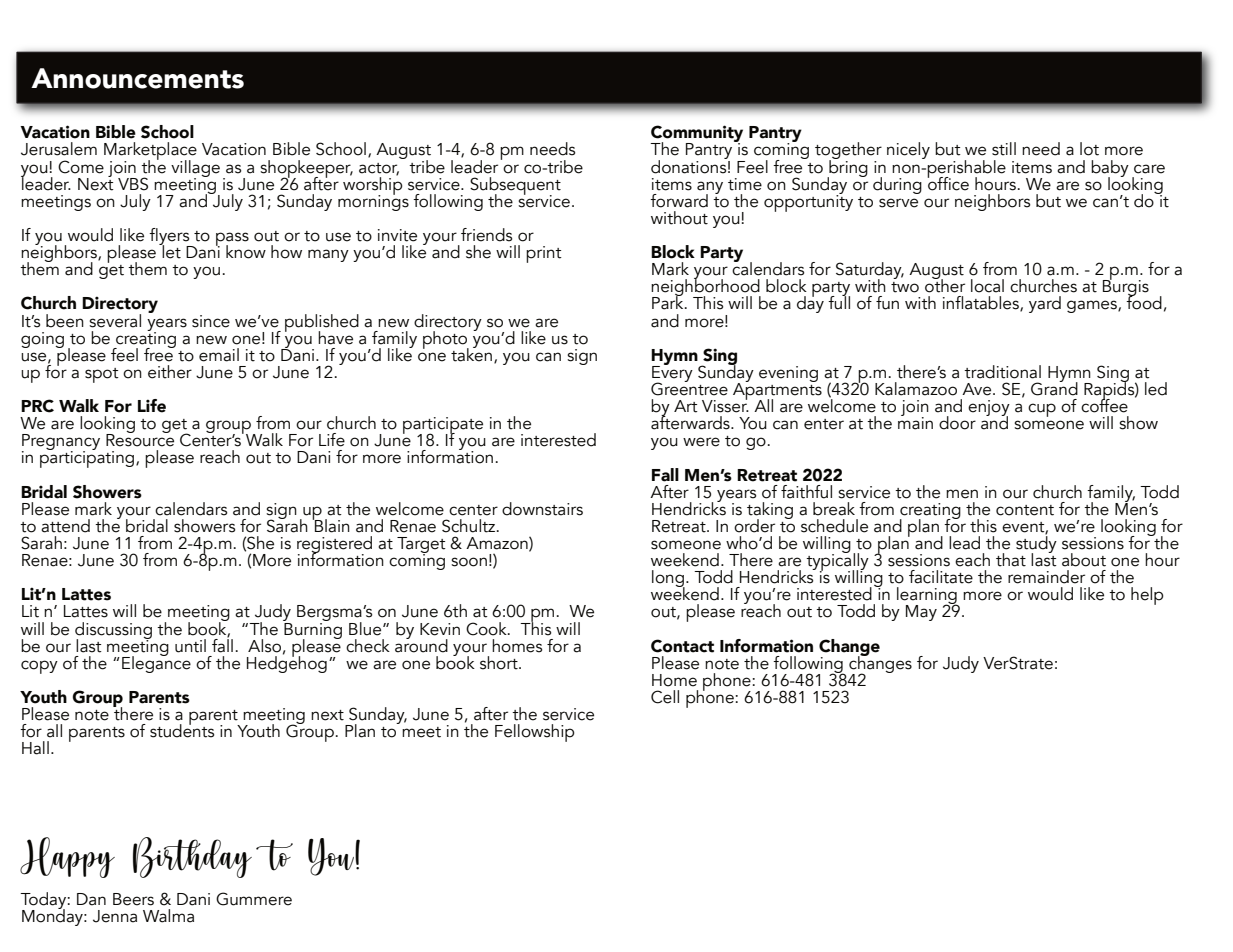 The image size is (1233, 952). What do you see at coordinates (665, 697) in the screenshot?
I see `Cell` at bounding box center [665, 697].
